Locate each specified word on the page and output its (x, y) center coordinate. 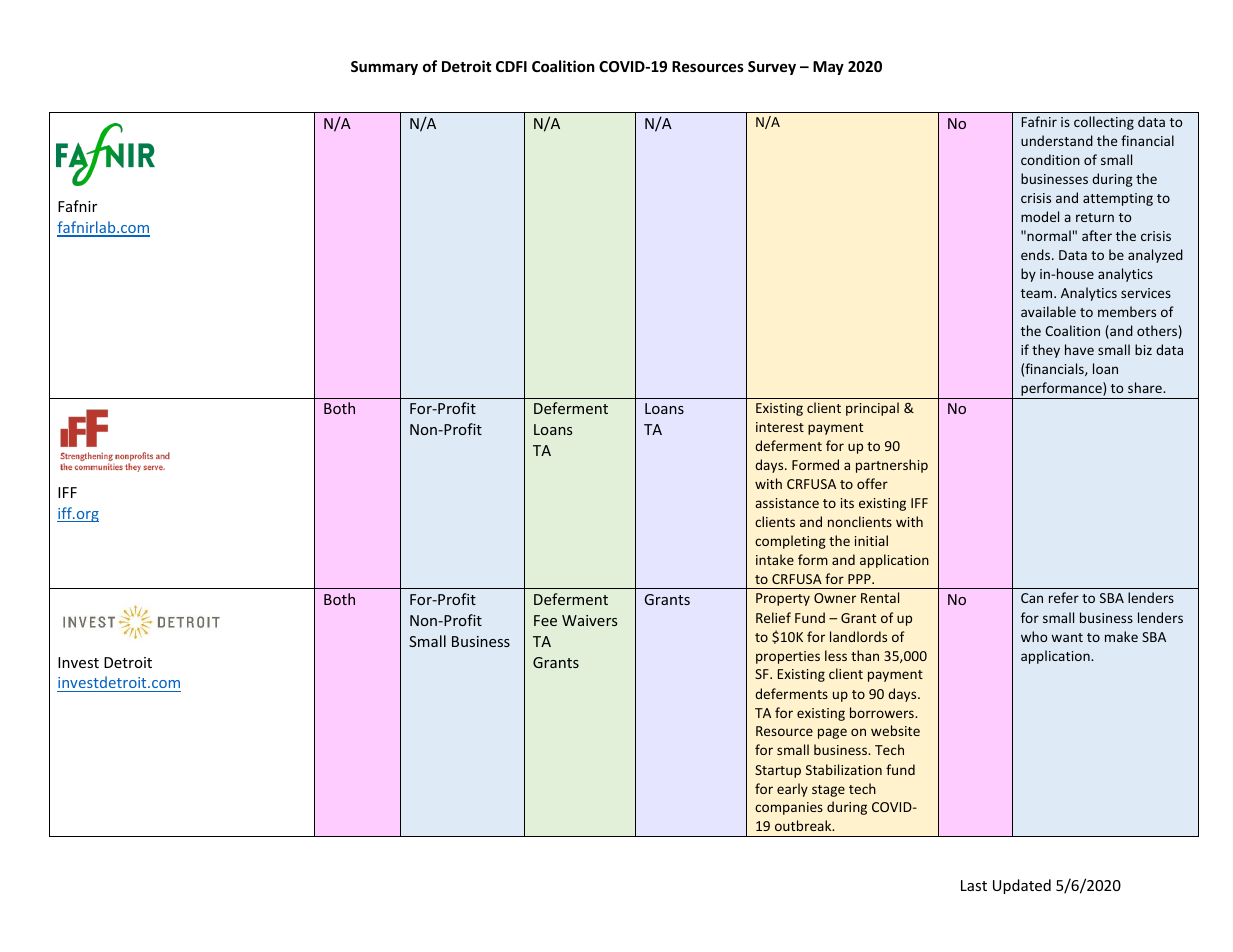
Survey (772, 68)
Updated (1022, 886)
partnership (892, 466)
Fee (545, 620)
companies (789, 808)
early (792, 790)
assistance (787, 503)
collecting (1104, 123)
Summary (384, 68)
